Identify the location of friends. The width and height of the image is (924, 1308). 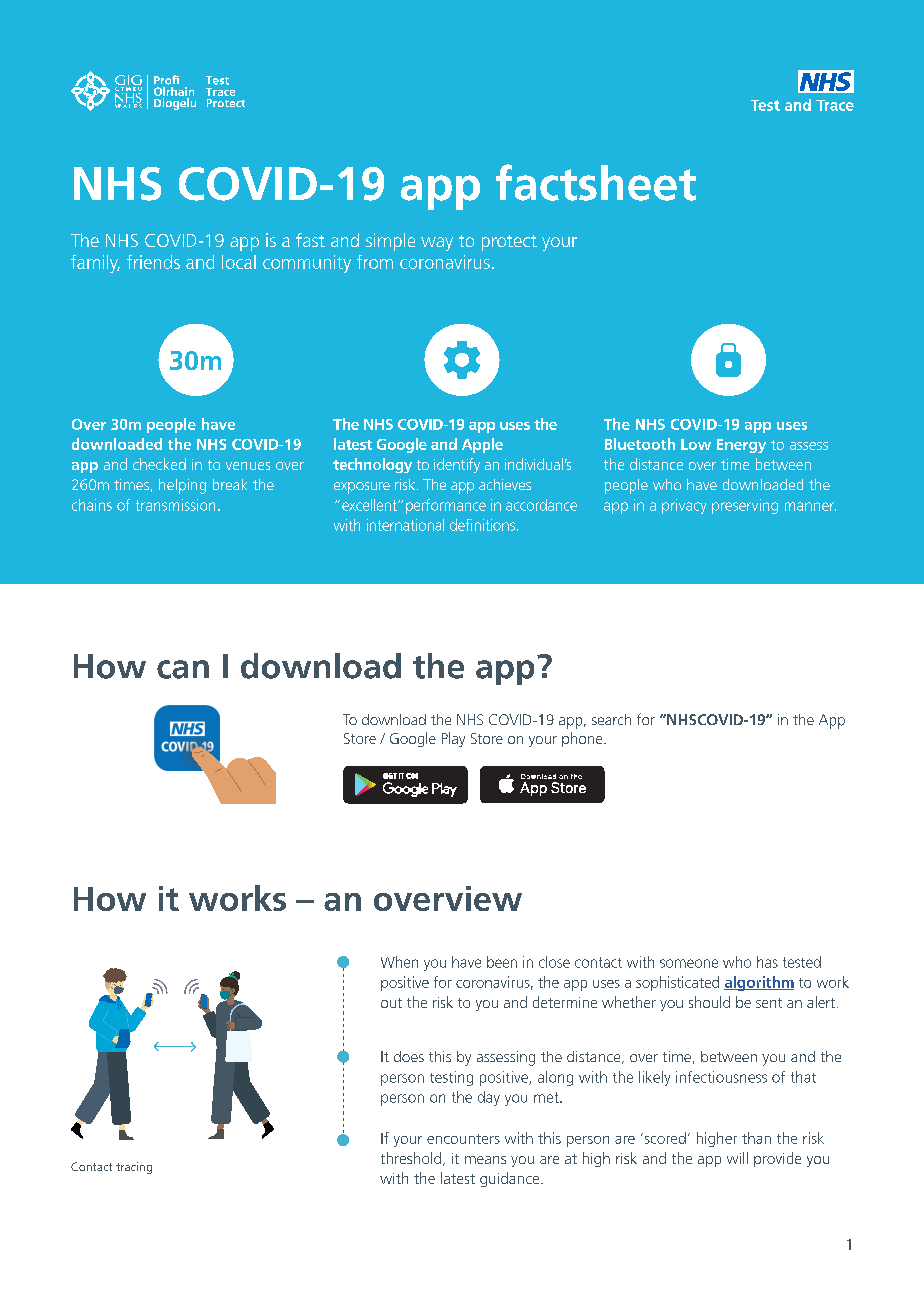
(153, 262).
